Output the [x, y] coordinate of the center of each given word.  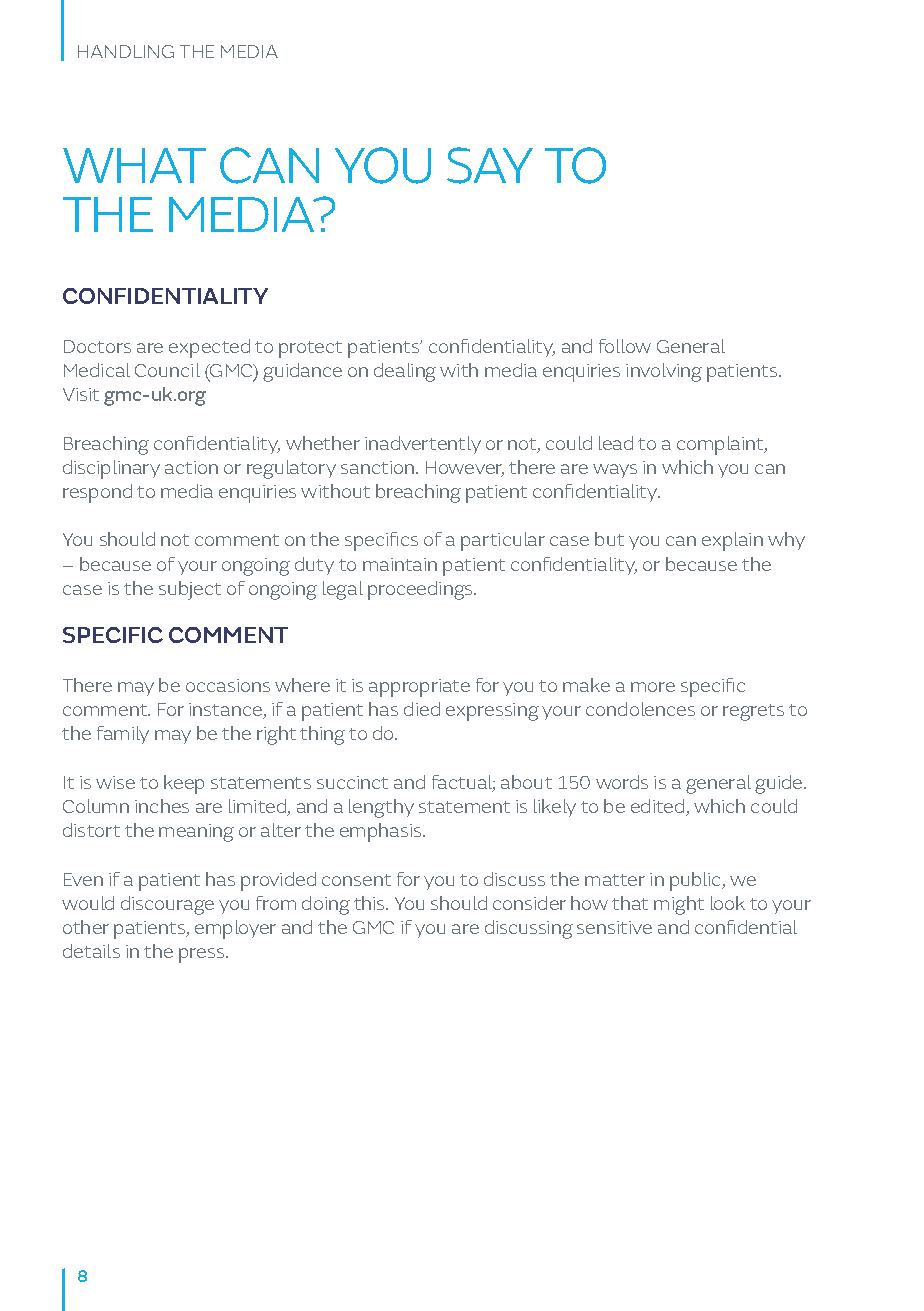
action [191, 467]
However [465, 469]
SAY [490, 165]
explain [732, 541]
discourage [167, 905]
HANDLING [126, 51]
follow [625, 346]
